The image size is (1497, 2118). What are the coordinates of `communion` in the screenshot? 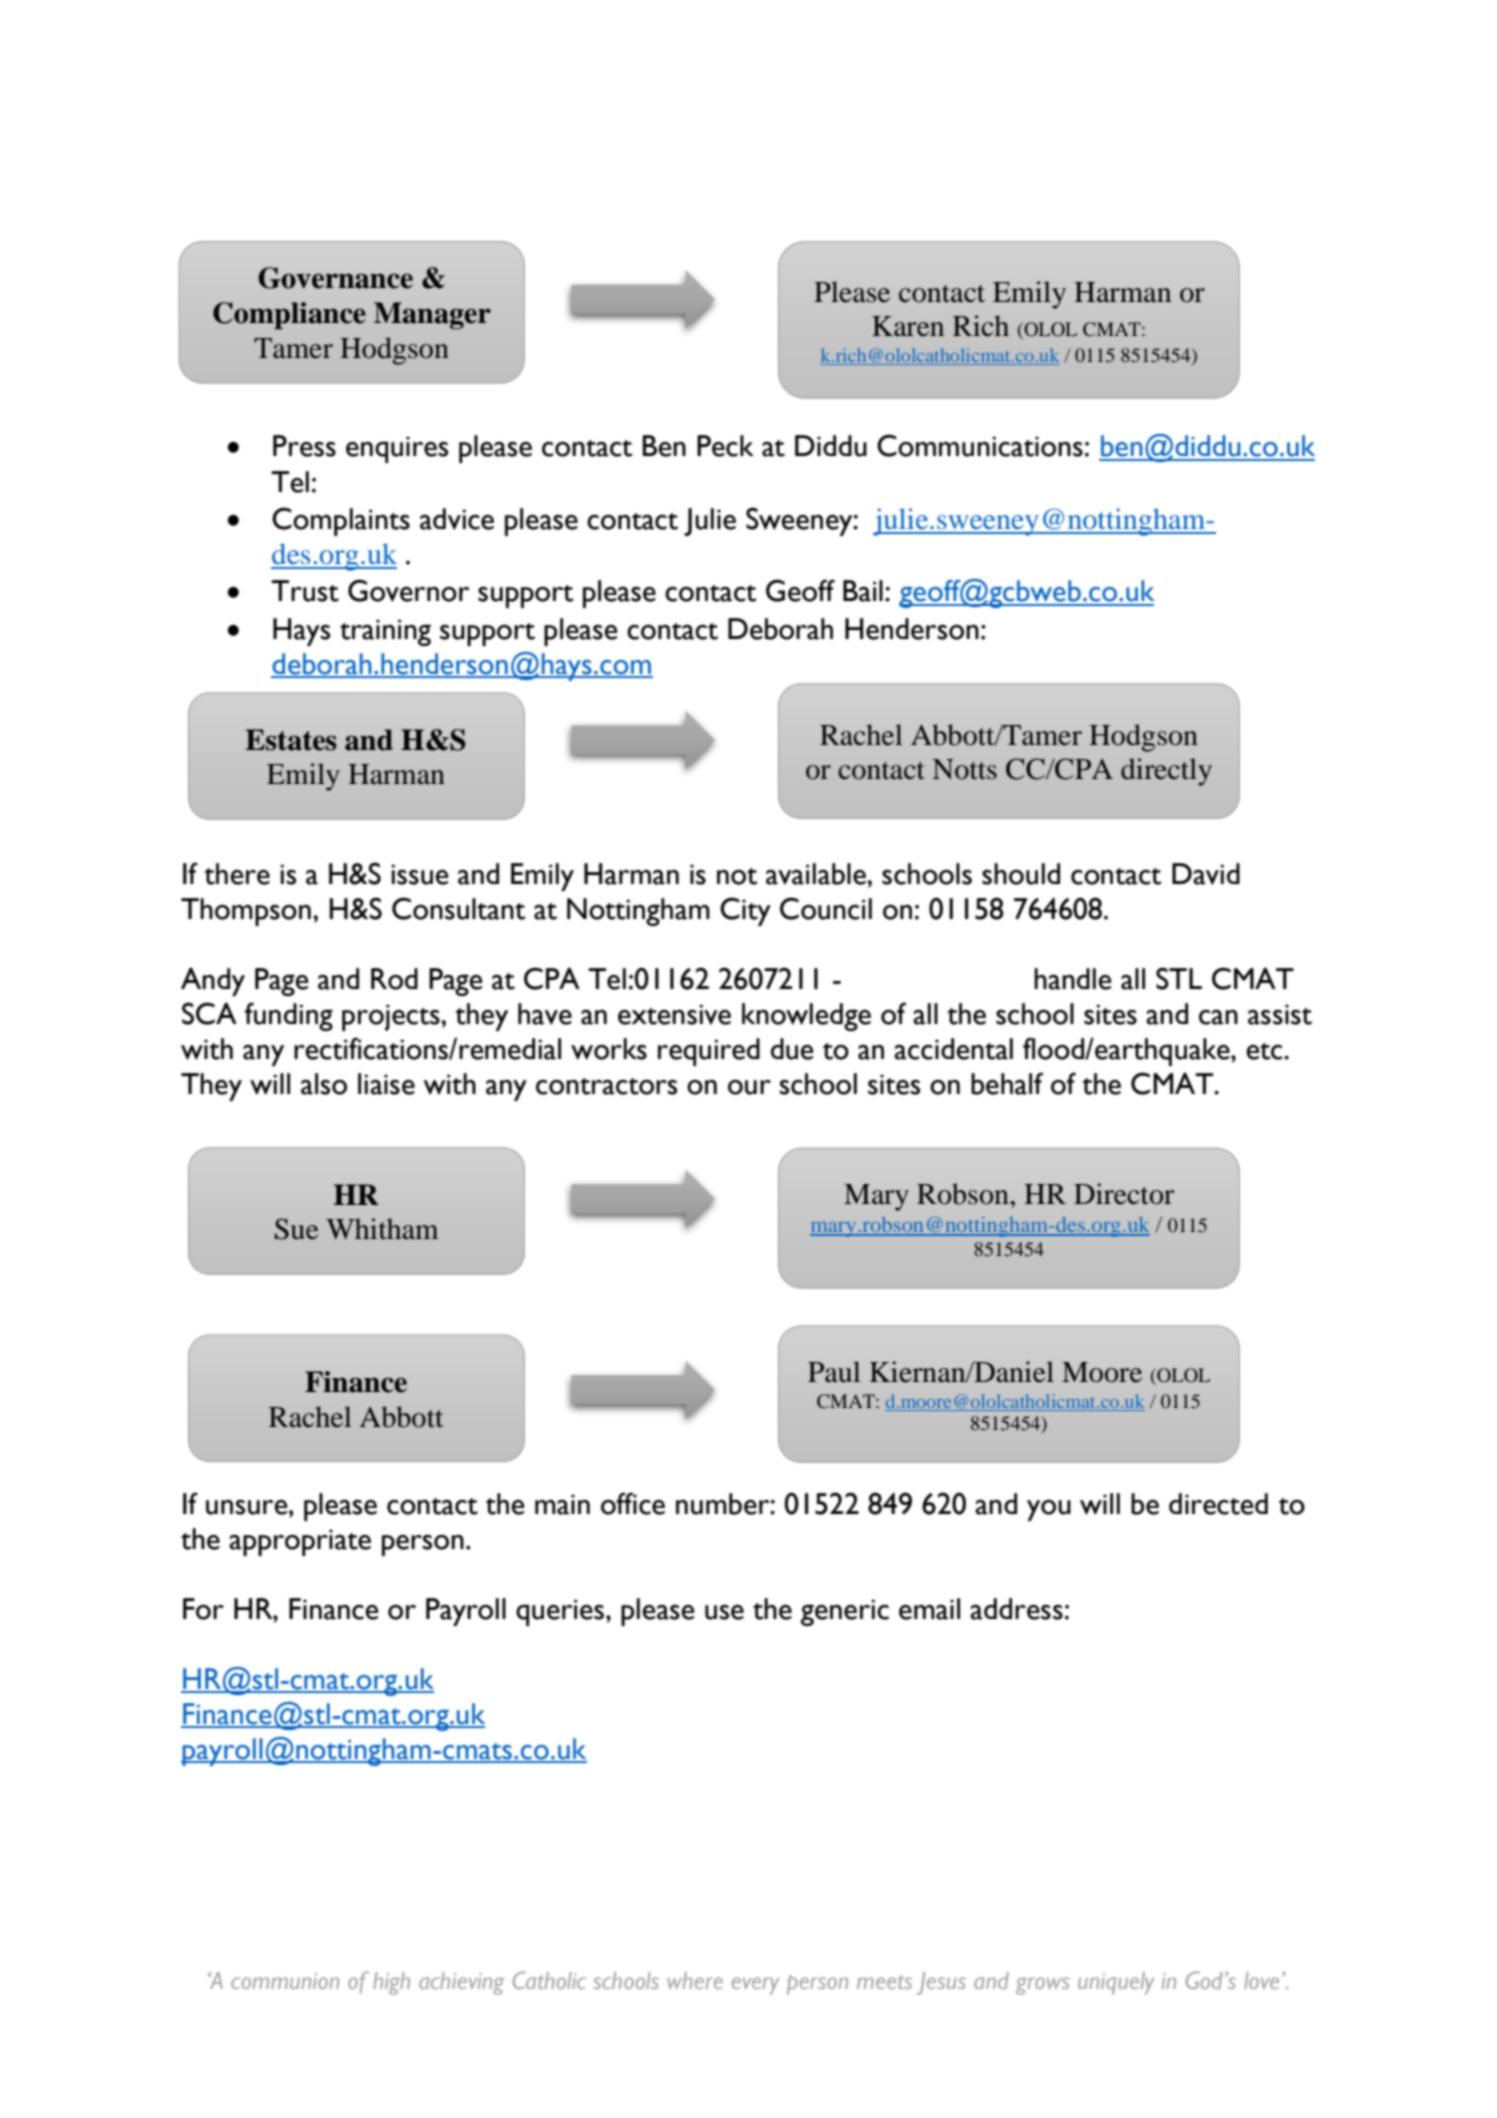 It's located at (285, 1981).
